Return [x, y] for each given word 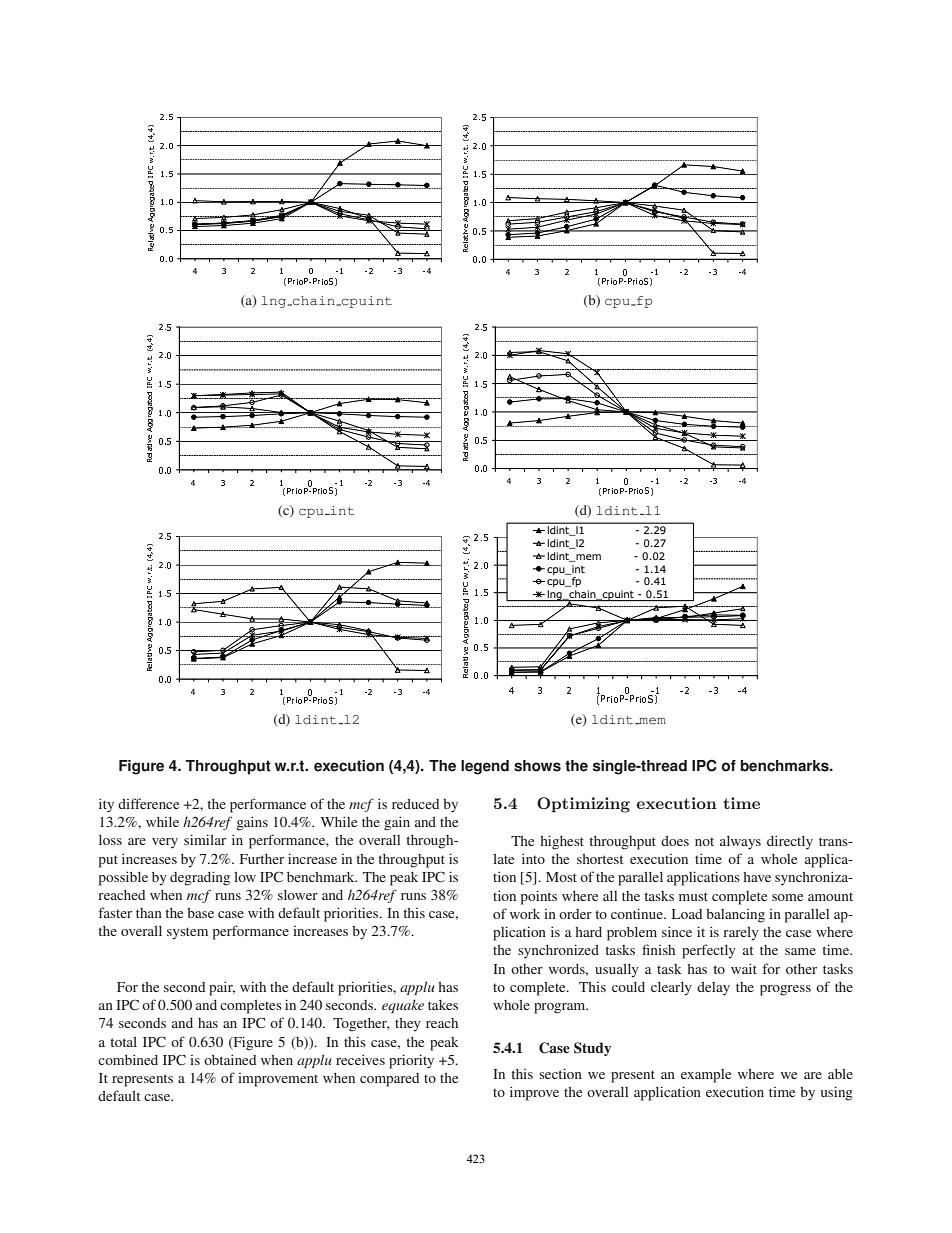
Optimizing [583, 805]
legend [485, 767]
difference [148, 803]
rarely [741, 934]
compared [389, 1080]
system [187, 933]
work [525, 914]
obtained [230, 1059]
